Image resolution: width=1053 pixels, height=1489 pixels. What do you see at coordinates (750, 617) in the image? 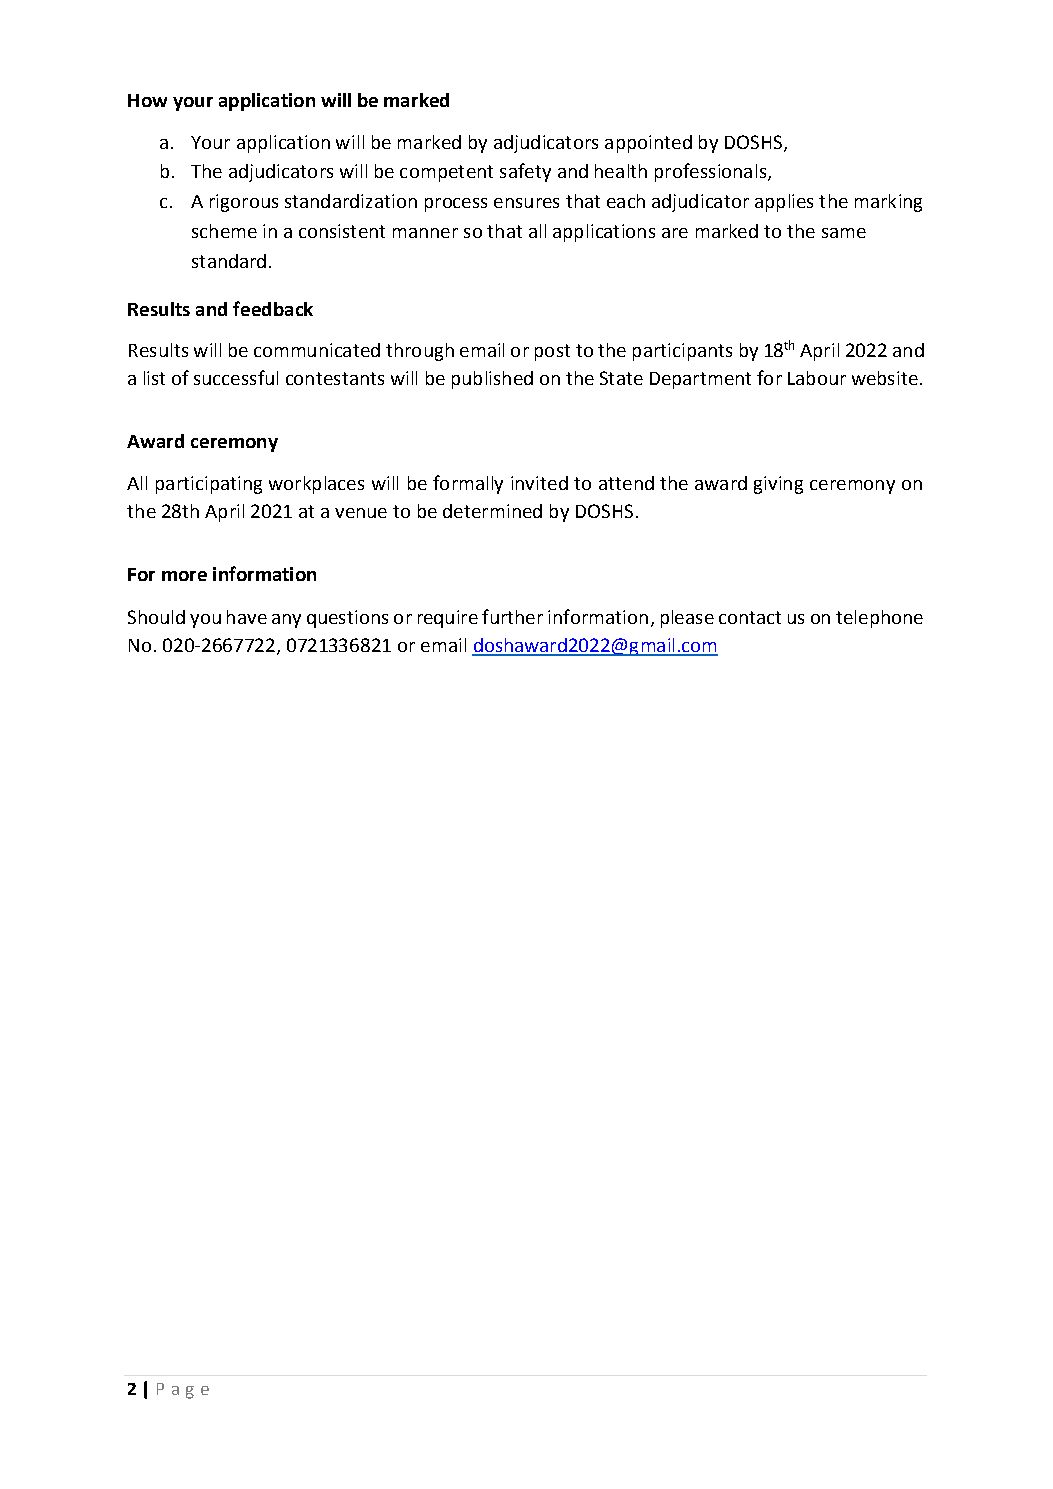
I see `contact` at bounding box center [750, 617].
